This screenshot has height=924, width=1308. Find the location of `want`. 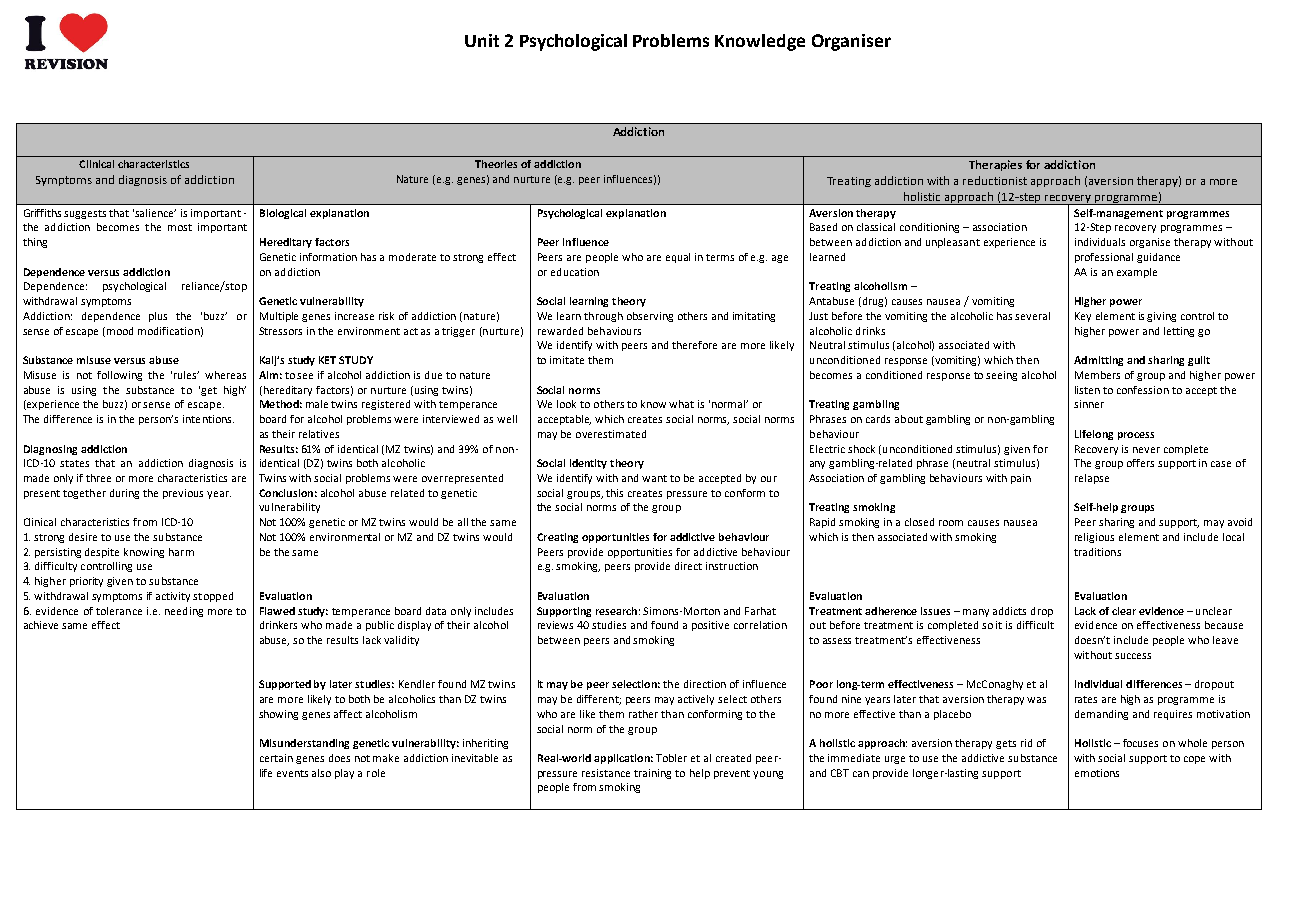

want is located at coordinates (654, 478).
